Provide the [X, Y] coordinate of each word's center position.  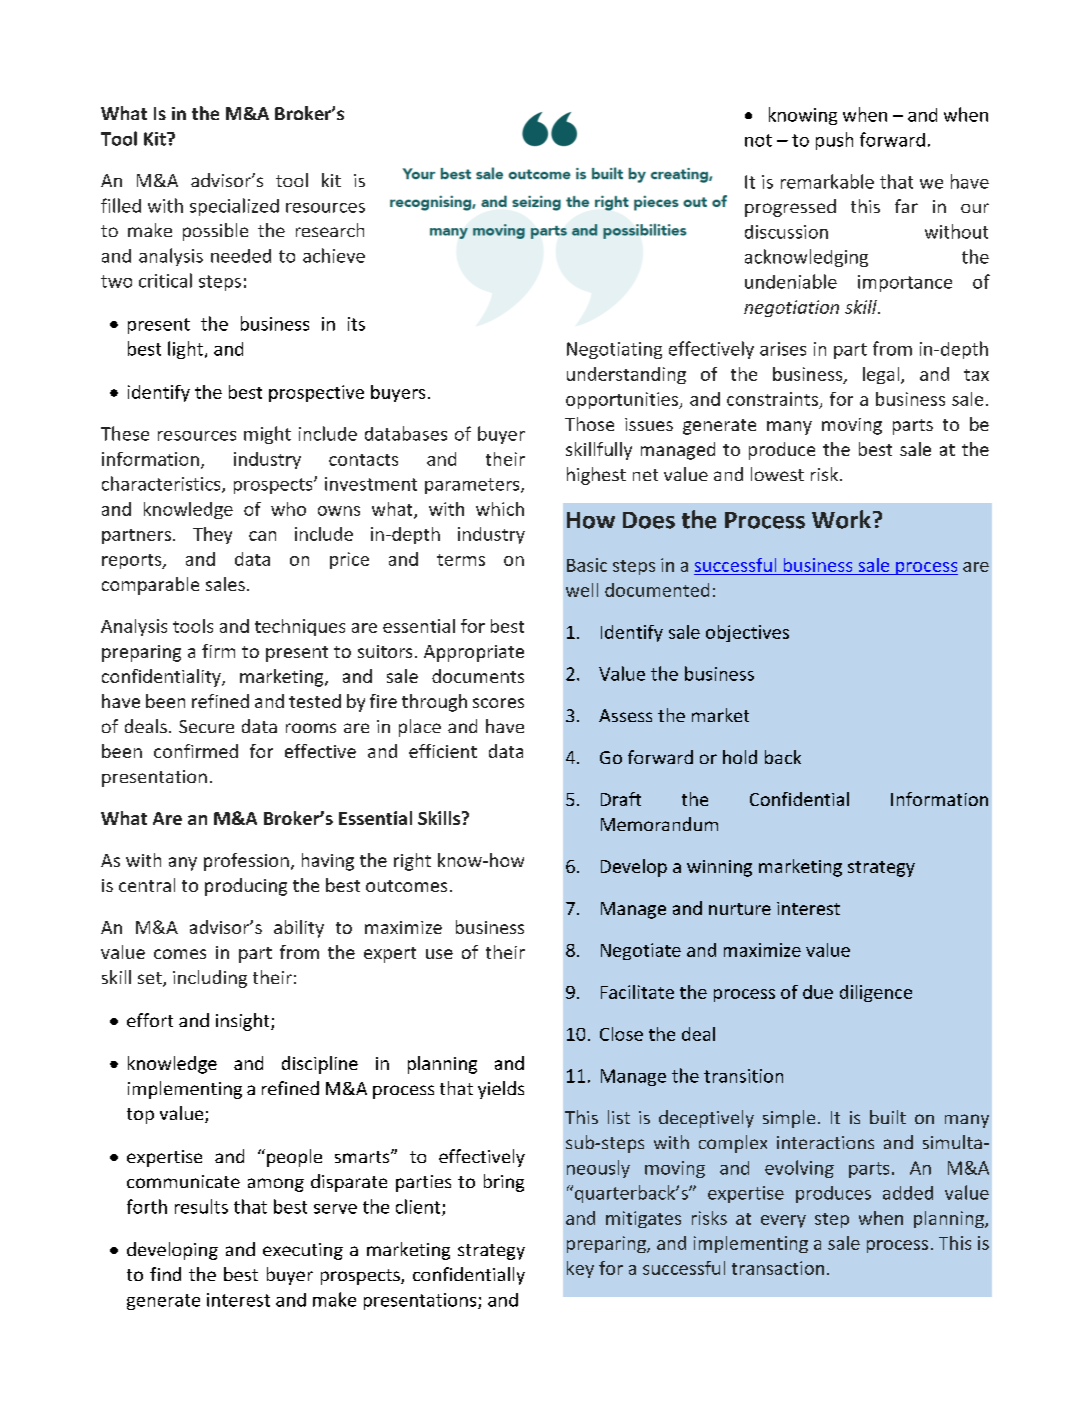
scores [498, 703]
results [201, 1206]
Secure [206, 726]
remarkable [827, 181]
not [758, 140]
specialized [234, 207]
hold [740, 757]
